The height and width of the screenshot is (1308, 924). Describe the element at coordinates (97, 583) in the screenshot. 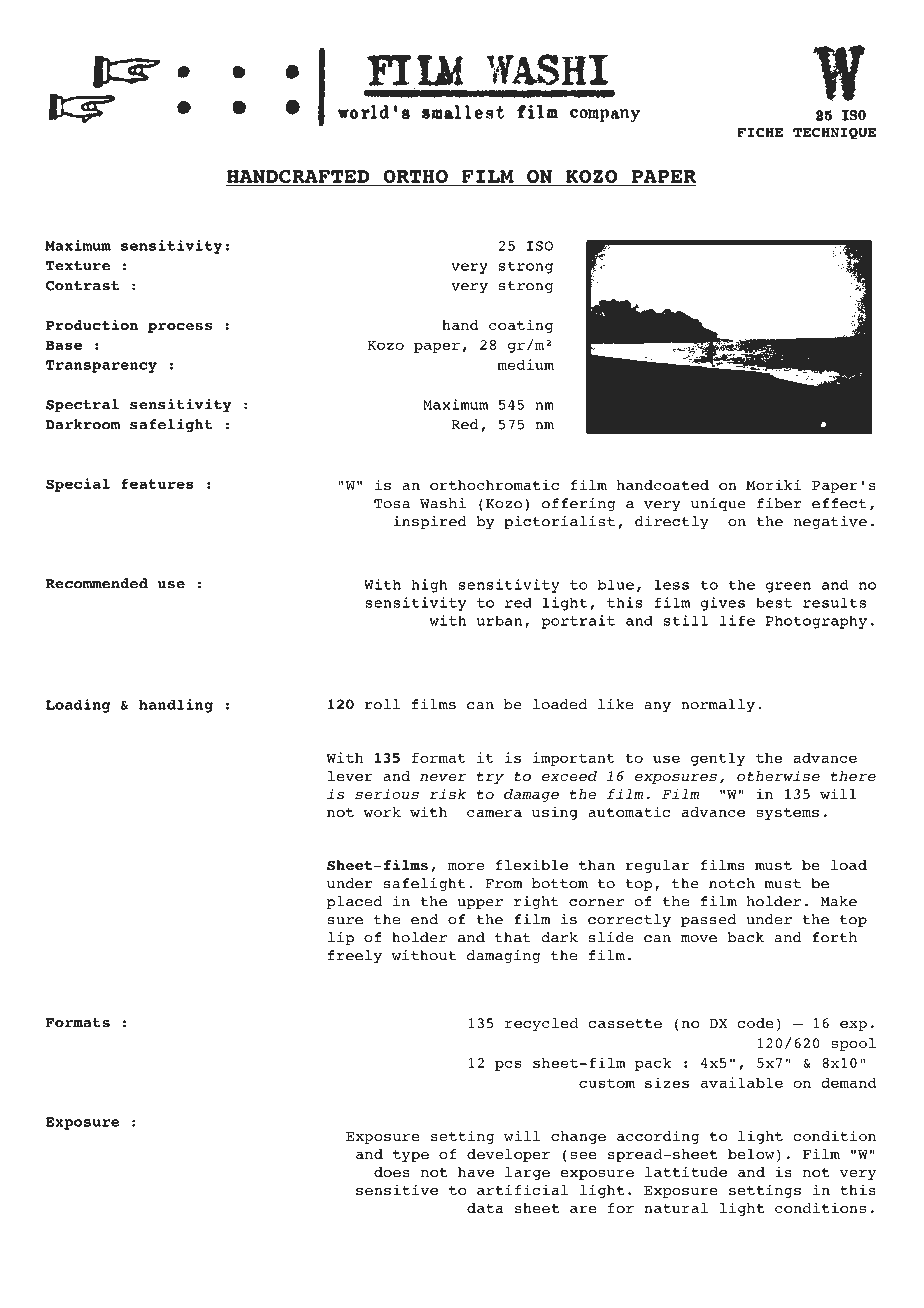

I see `Recommended` at that location.
